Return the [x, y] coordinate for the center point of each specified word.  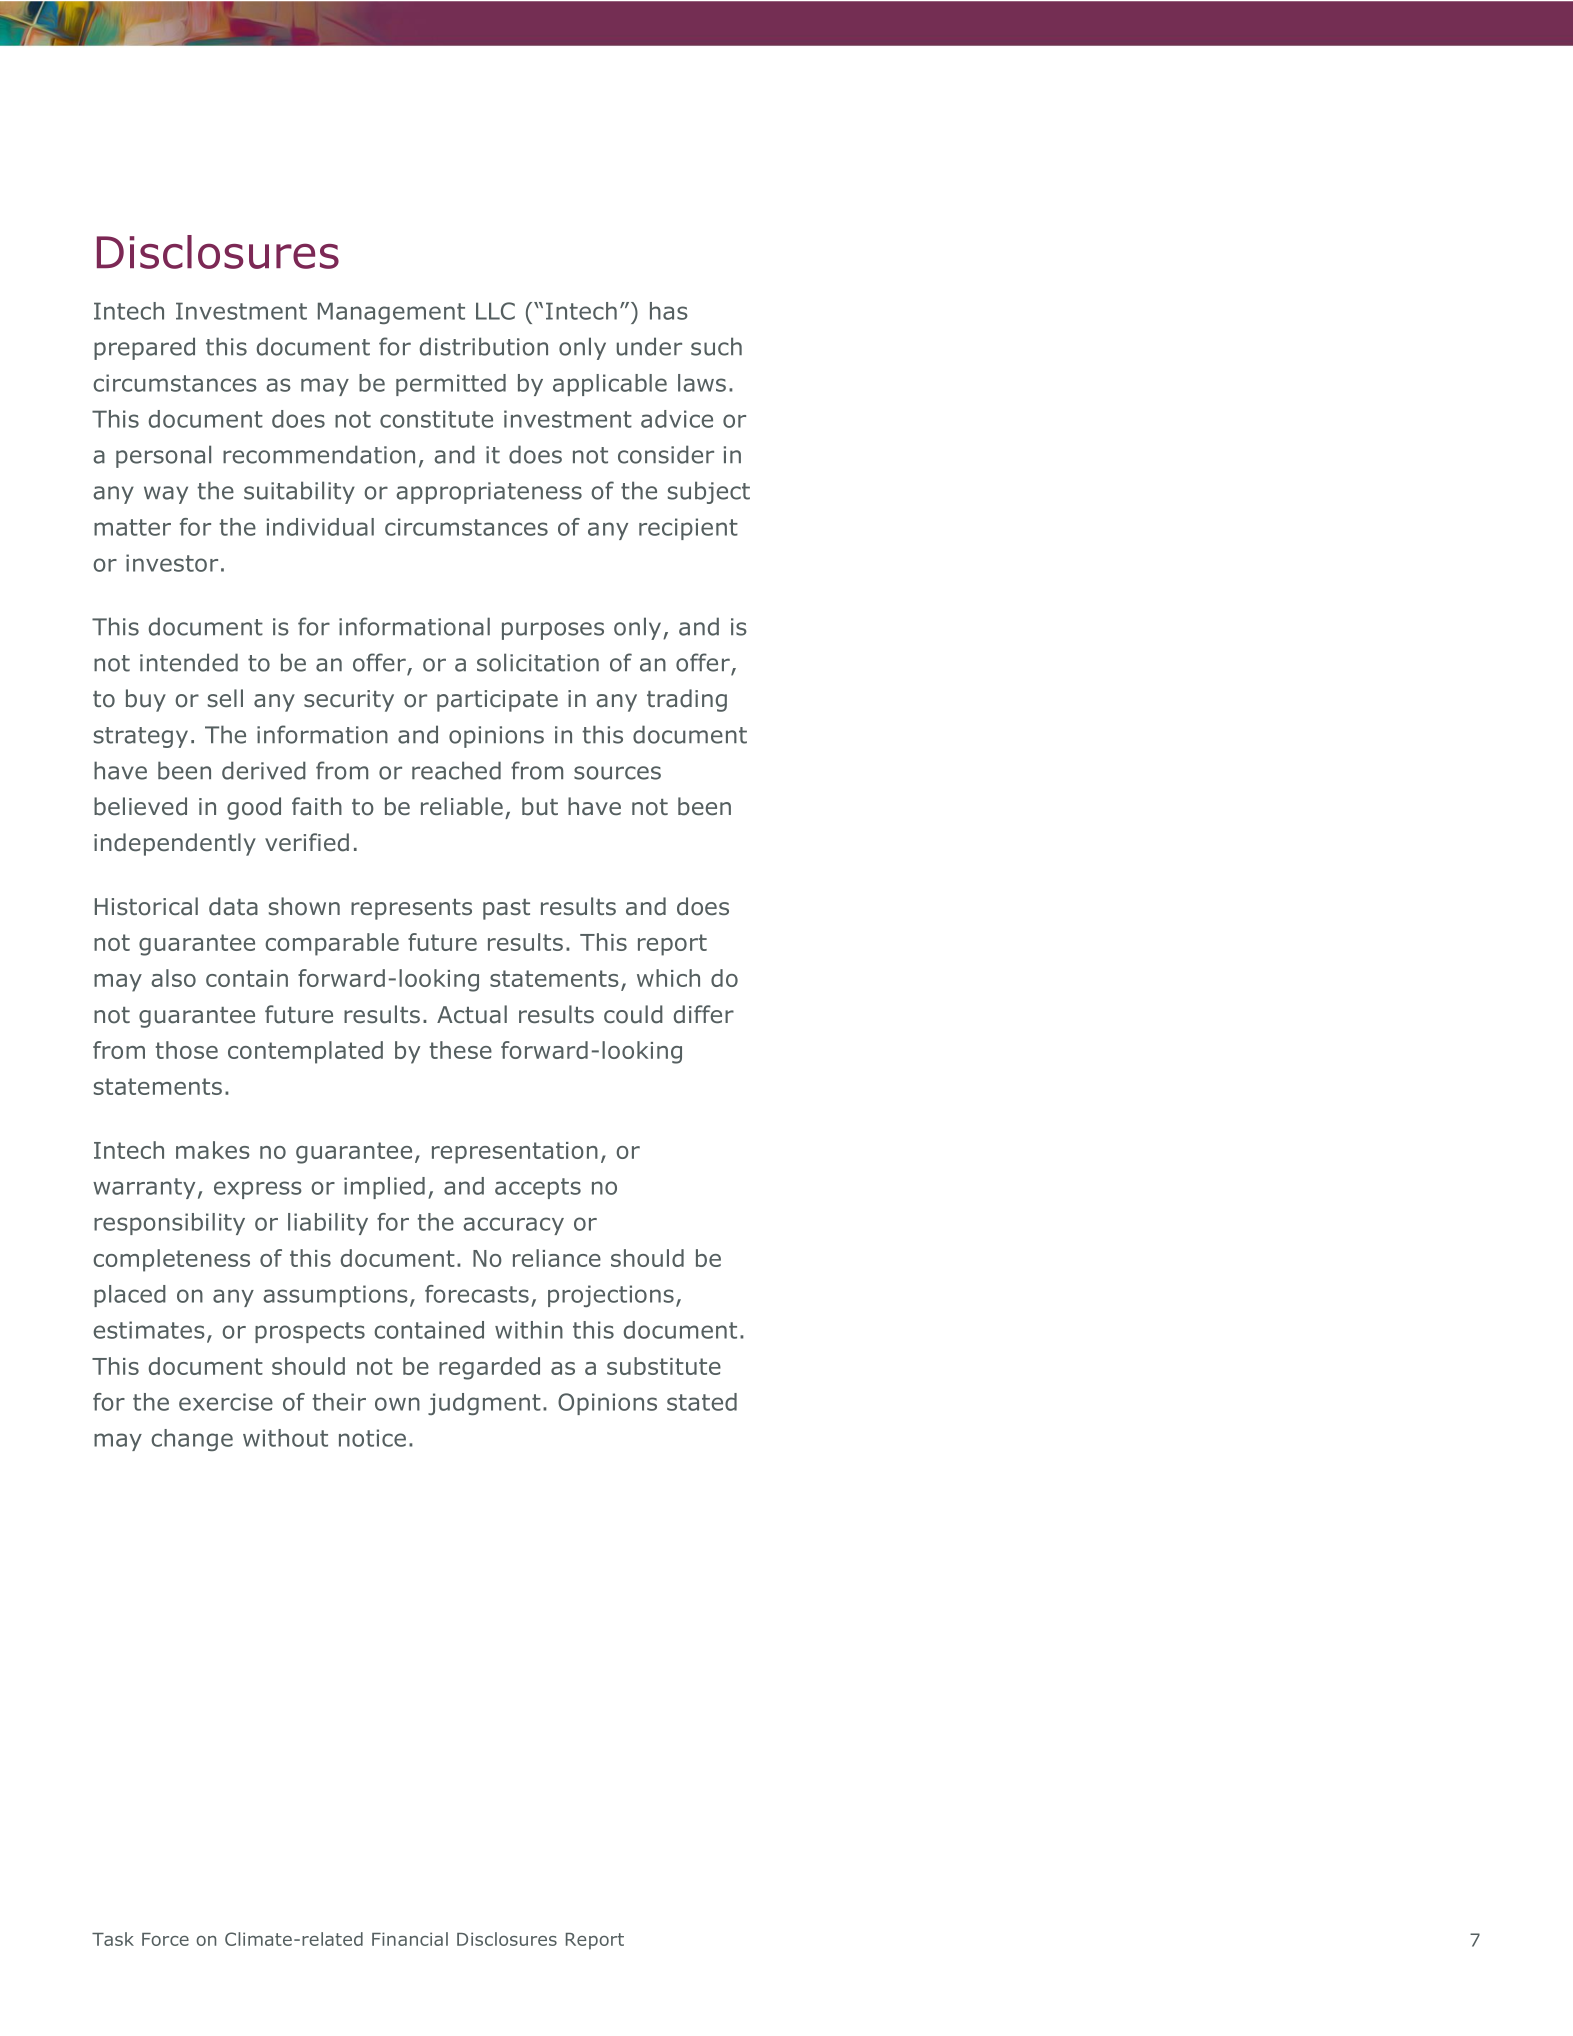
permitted [451, 385]
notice [372, 1438]
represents [411, 909]
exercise [226, 1402]
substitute [664, 1366]
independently [175, 844]
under [649, 346]
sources [617, 773]
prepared [144, 348]
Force [165, 1939]
